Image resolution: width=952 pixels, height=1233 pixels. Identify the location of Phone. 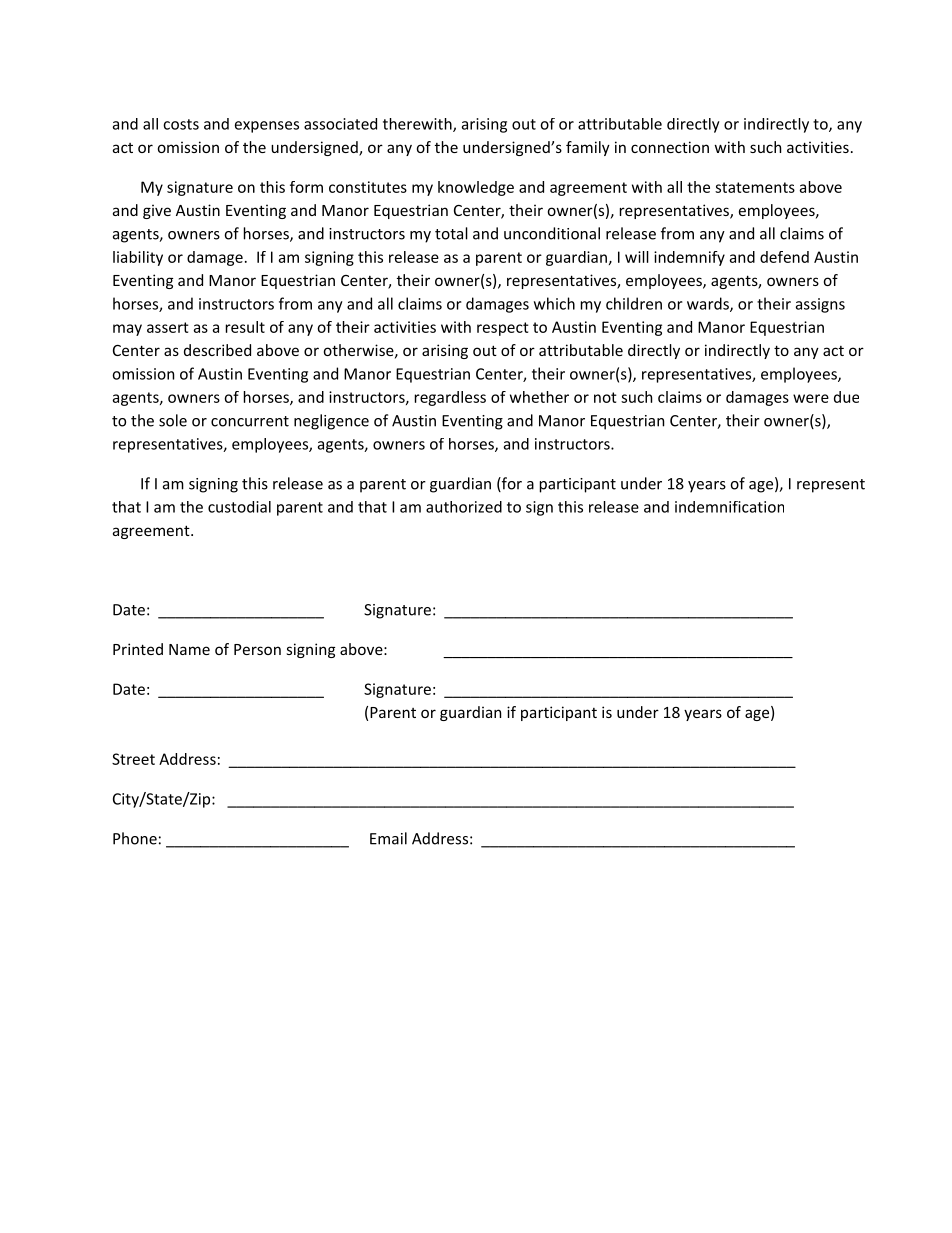
(135, 838).
